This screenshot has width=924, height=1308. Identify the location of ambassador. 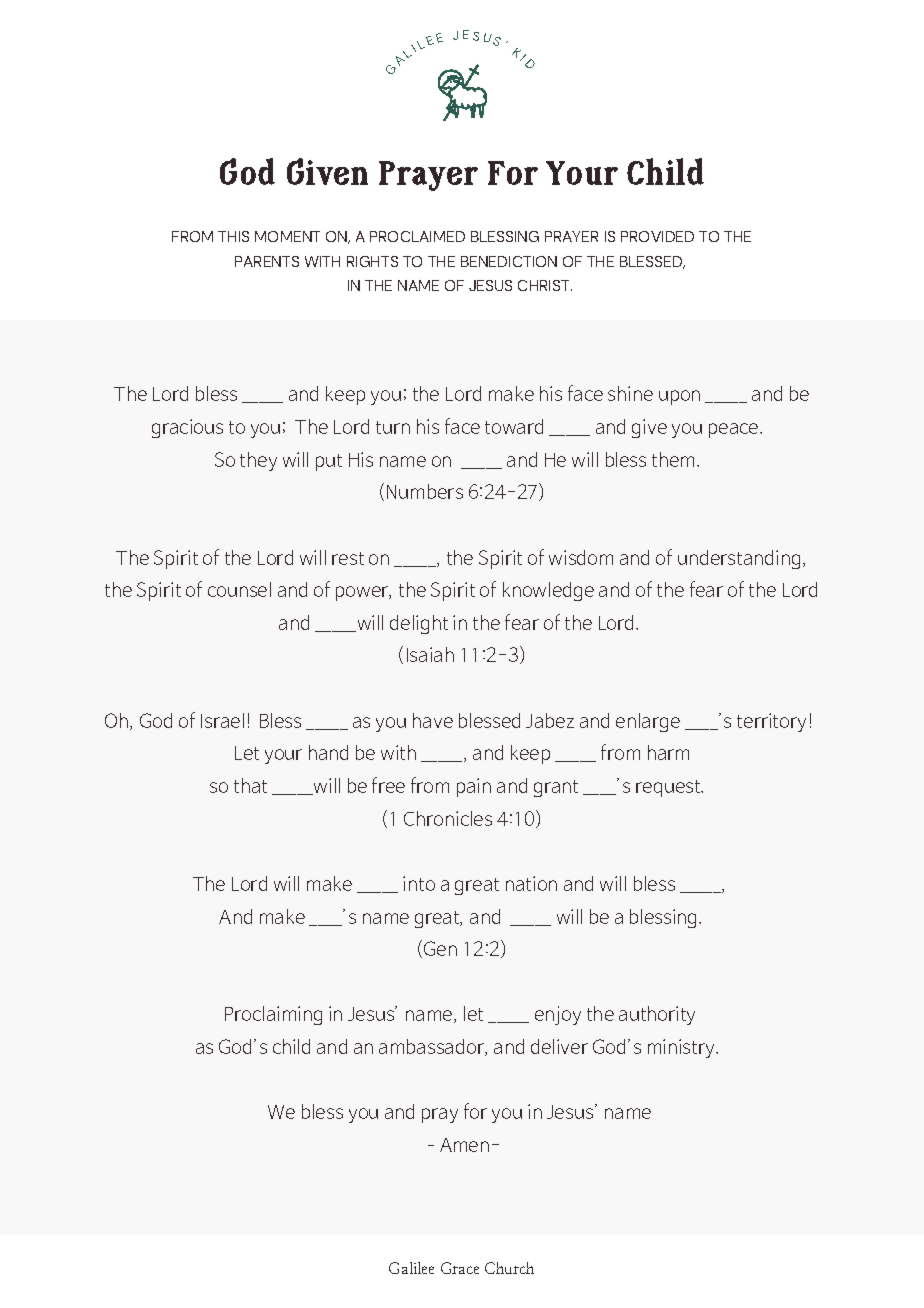
(433, 1047).
